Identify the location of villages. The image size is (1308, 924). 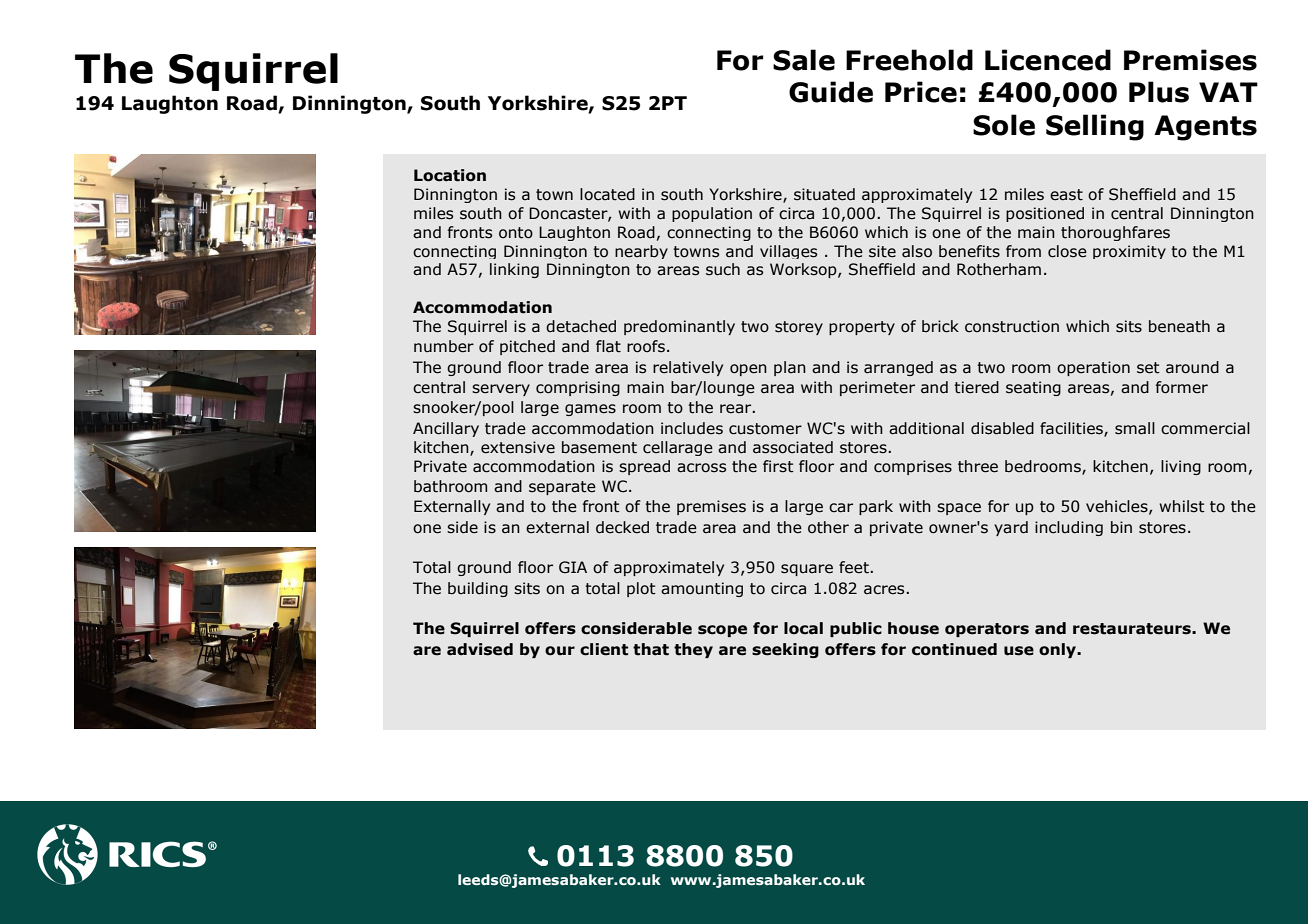
(788, 252).
